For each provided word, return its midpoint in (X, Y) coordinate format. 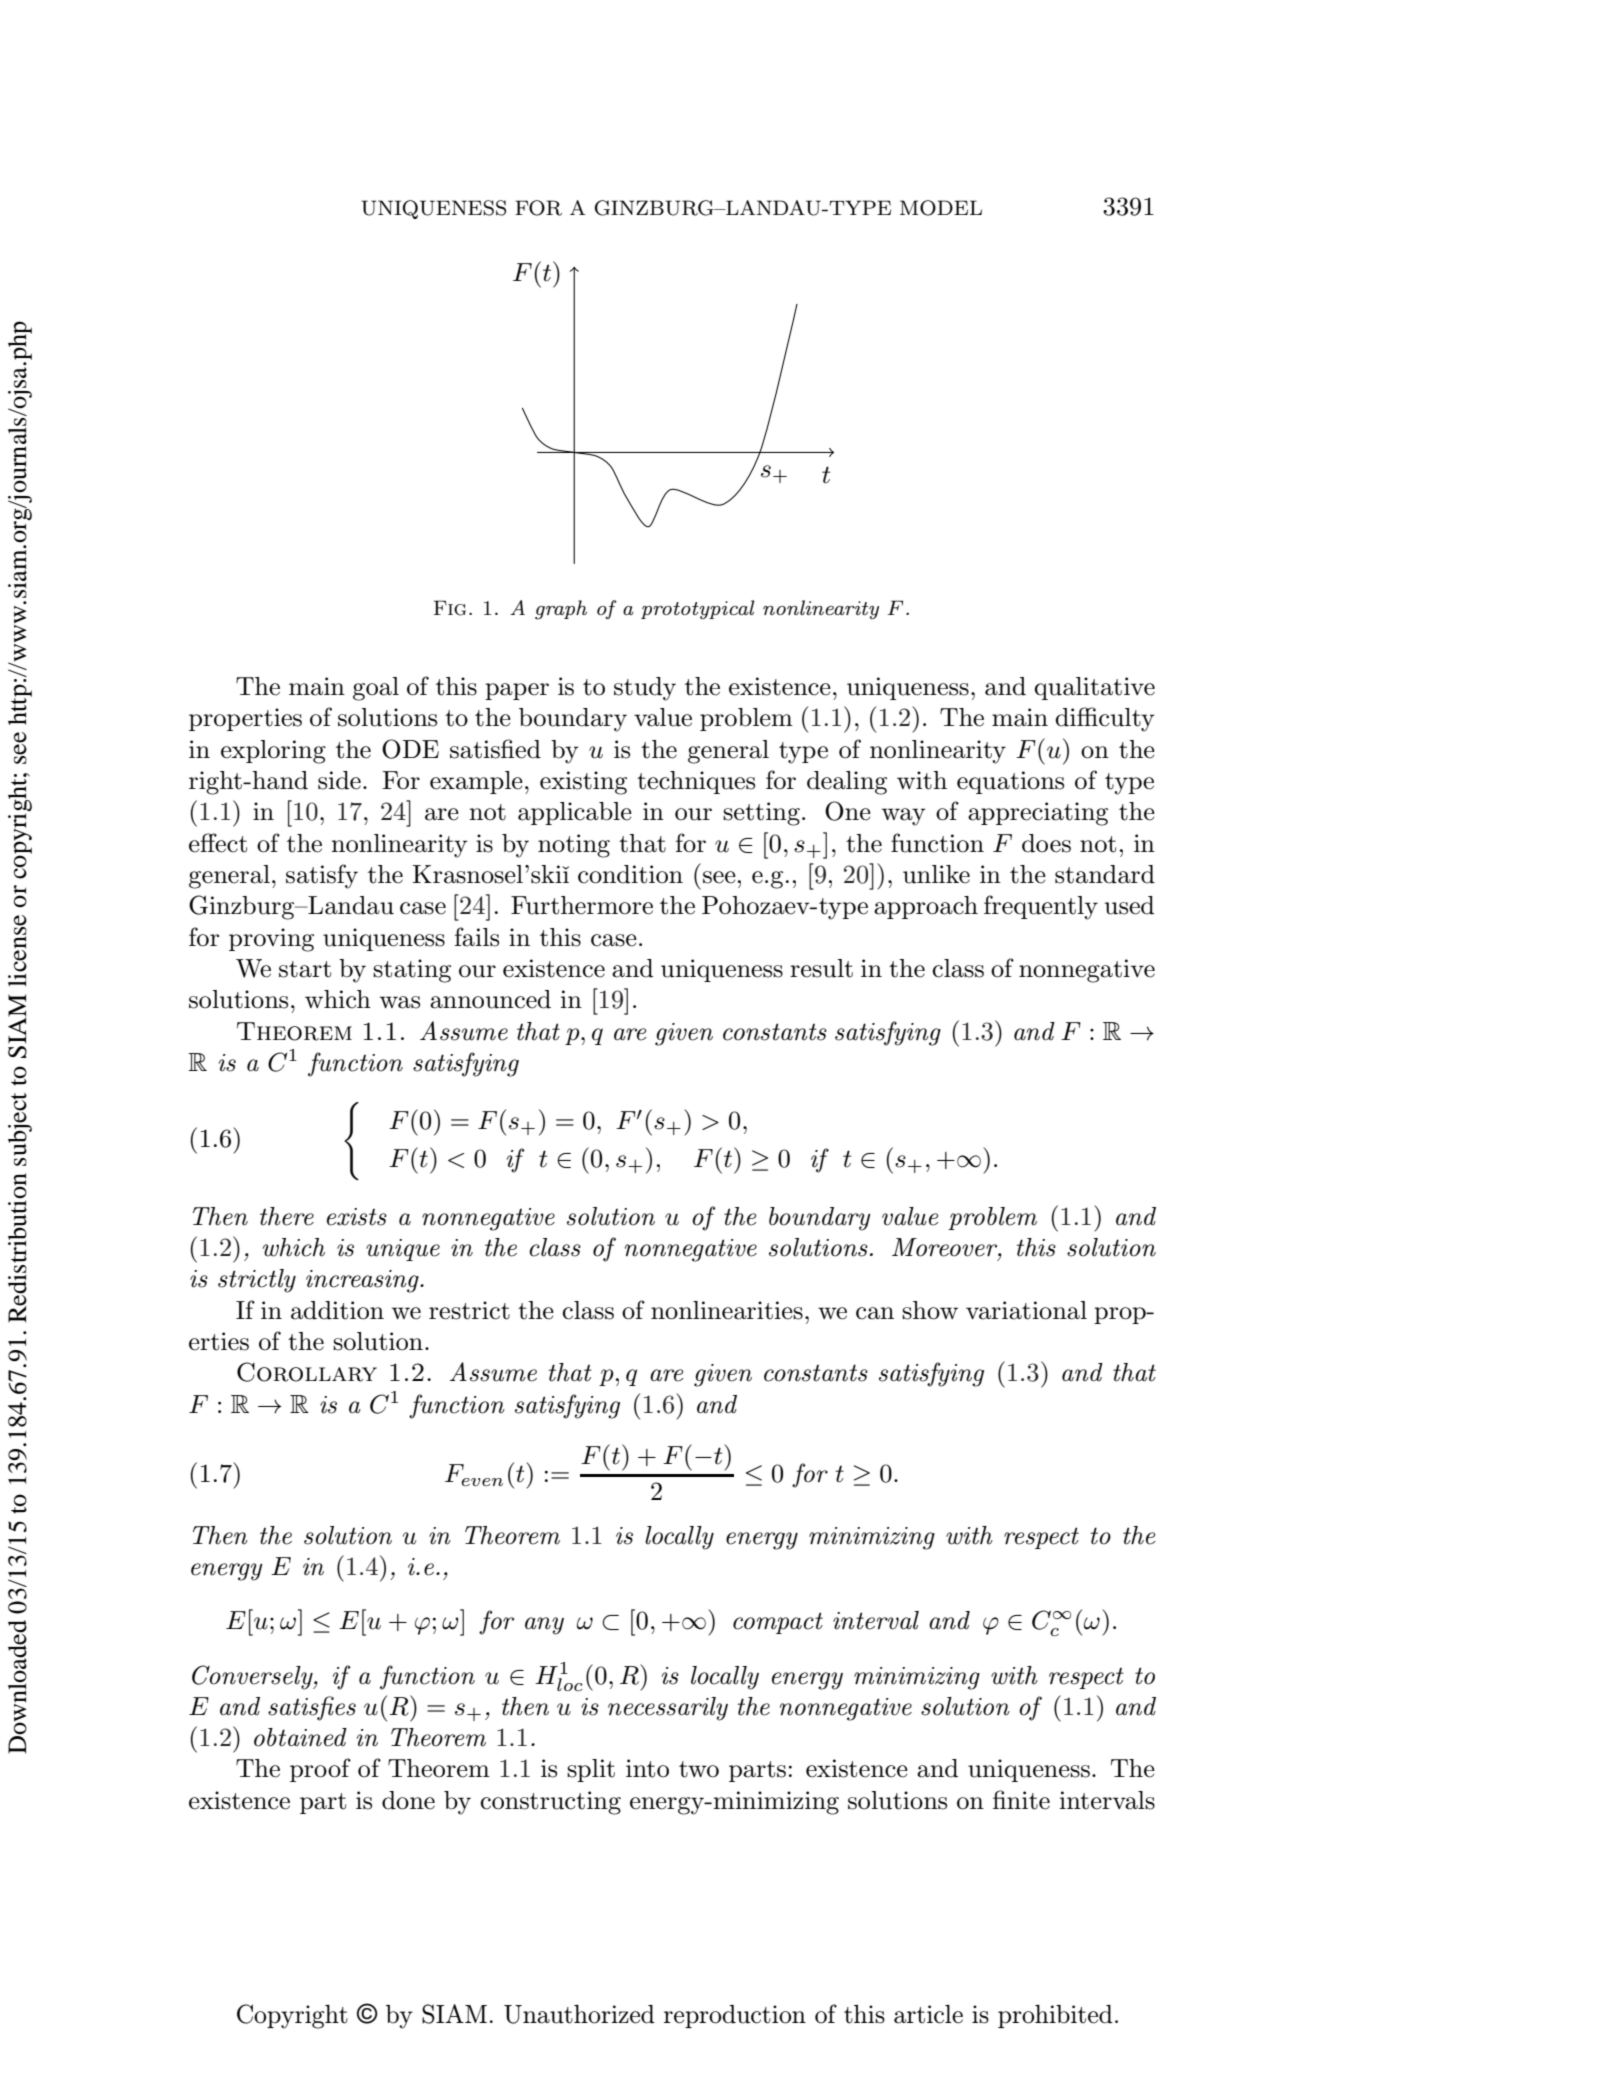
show (930, 1310)
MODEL (941, 208)
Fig (450, 608)
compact (778, 1623)
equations (1010, 782)
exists (357, 1217)
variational (1026, 1310)
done (408, 1800)
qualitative (1094, 688)
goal (376, 689)
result (821, 968)
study (645, 689)
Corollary (307, 1372)
